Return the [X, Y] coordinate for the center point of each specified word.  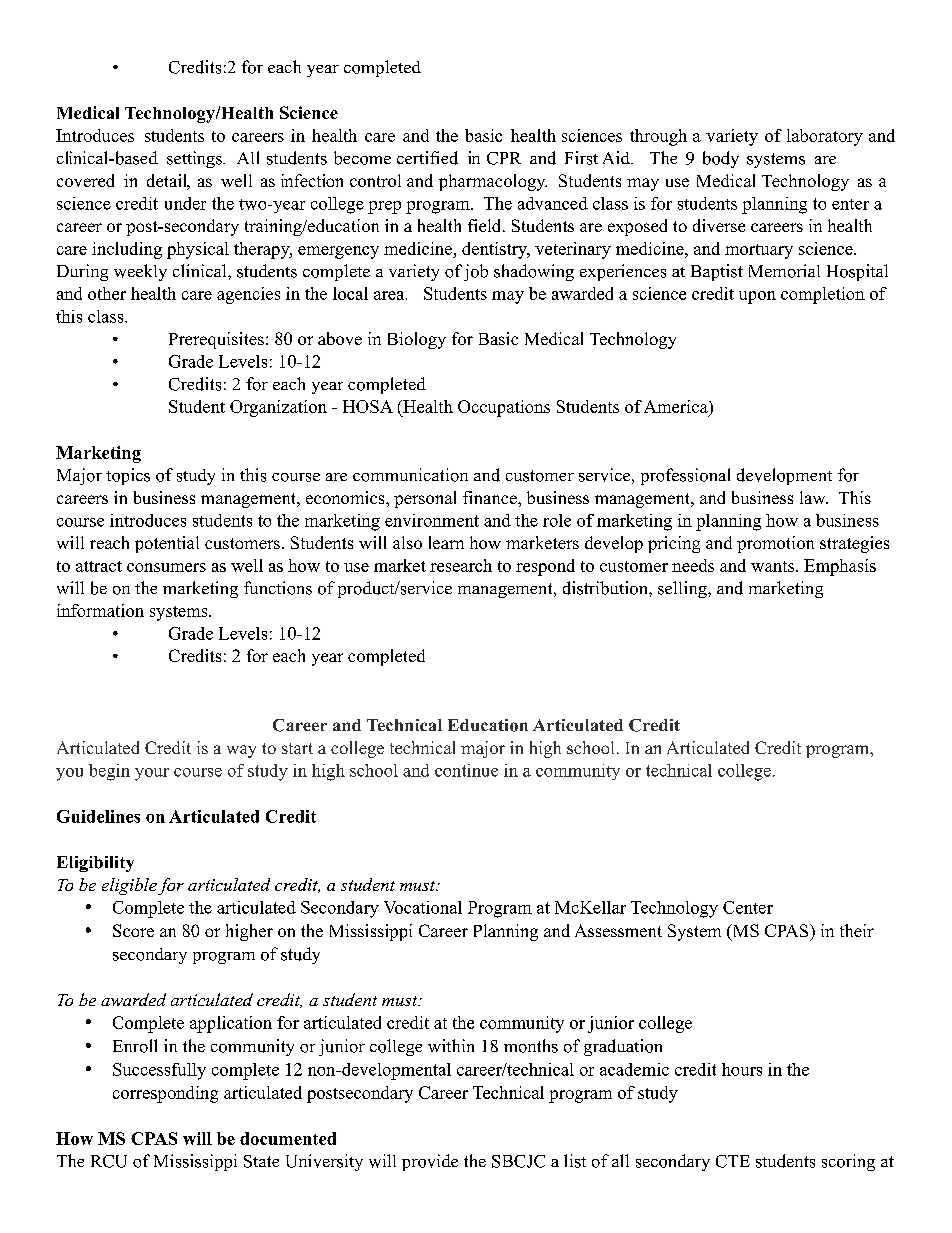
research [461, 565]
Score [133, 930]
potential [167, 544]
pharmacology [493, 182]
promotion [775, 544]
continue [466, 770]
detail [168, 182]
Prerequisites [216, 340]
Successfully [159, 1071]
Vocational [423, 907]
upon [757, 297]
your [152, 774]
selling [683, 589]
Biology [417, 340]
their [857, 930]
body [721, 159]
